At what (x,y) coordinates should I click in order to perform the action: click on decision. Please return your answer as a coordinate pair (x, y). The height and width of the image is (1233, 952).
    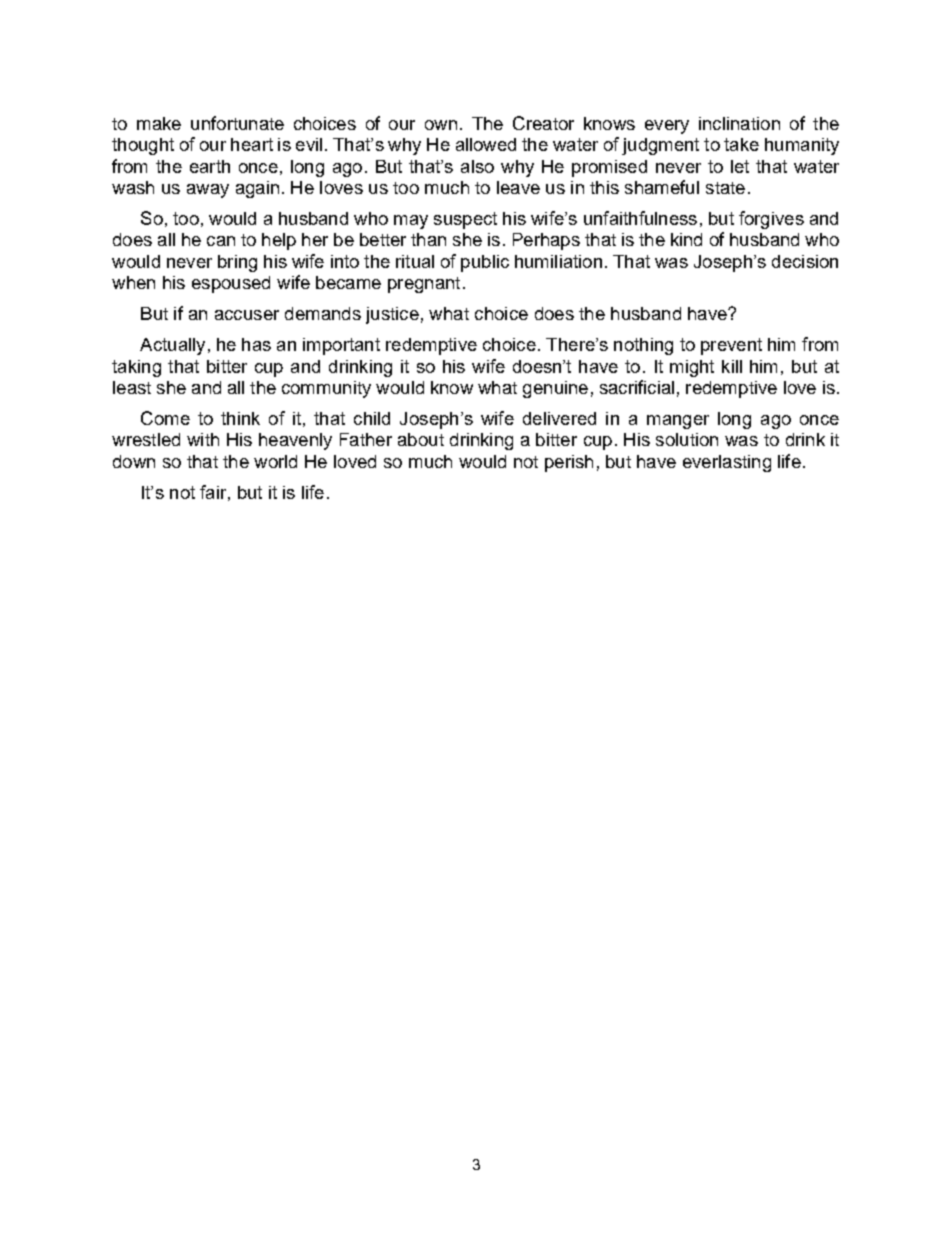
    Looking at the image, I should click on (805, 261).
